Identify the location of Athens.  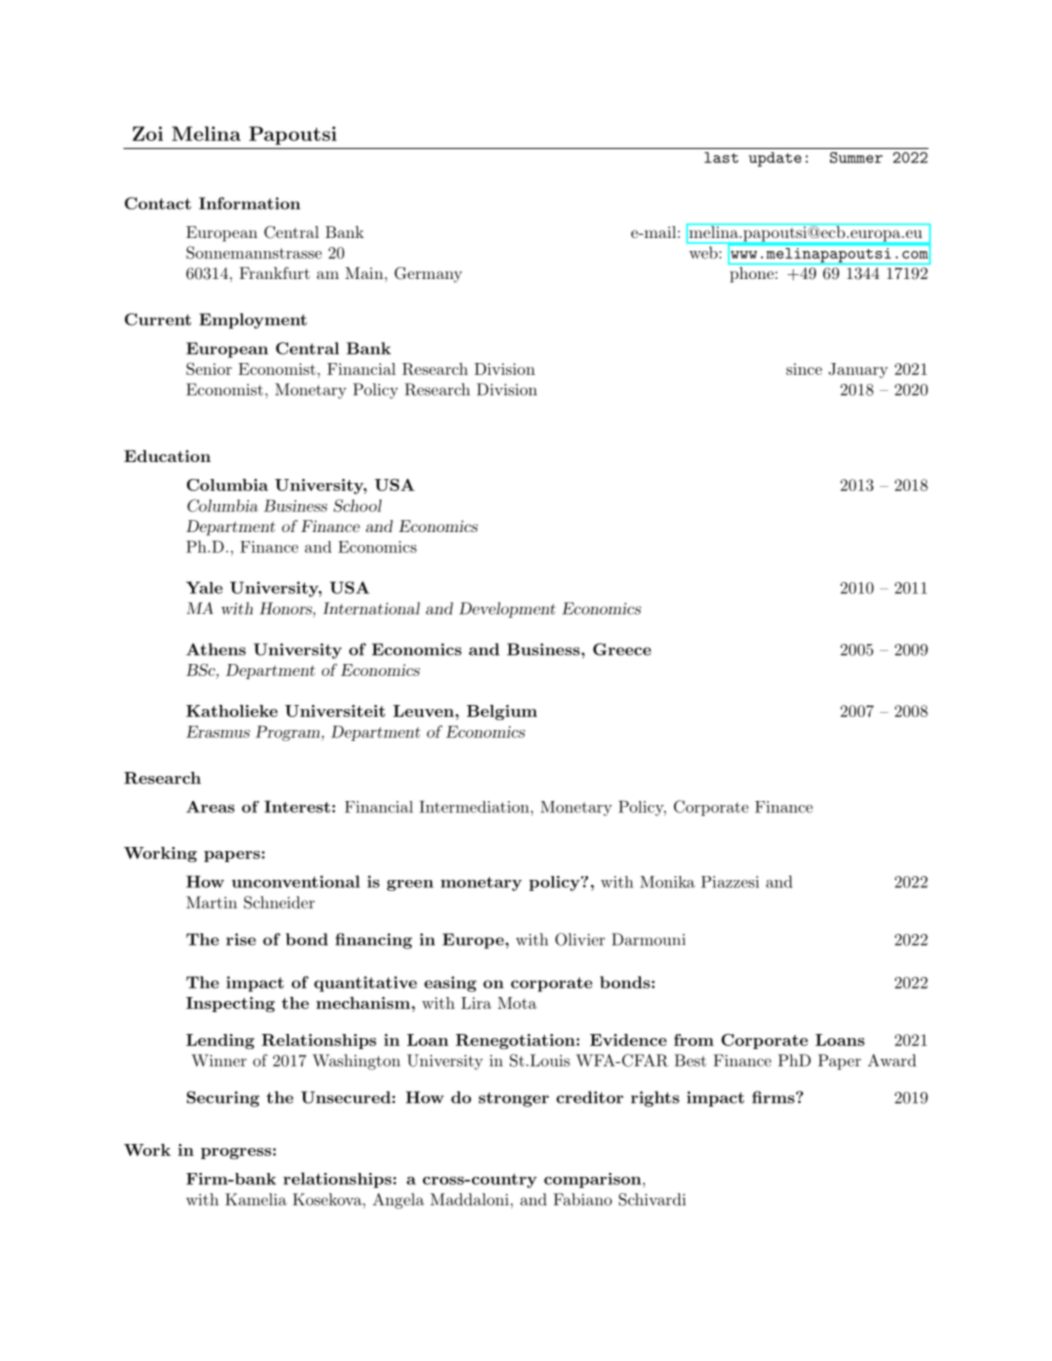
(216, 649).
